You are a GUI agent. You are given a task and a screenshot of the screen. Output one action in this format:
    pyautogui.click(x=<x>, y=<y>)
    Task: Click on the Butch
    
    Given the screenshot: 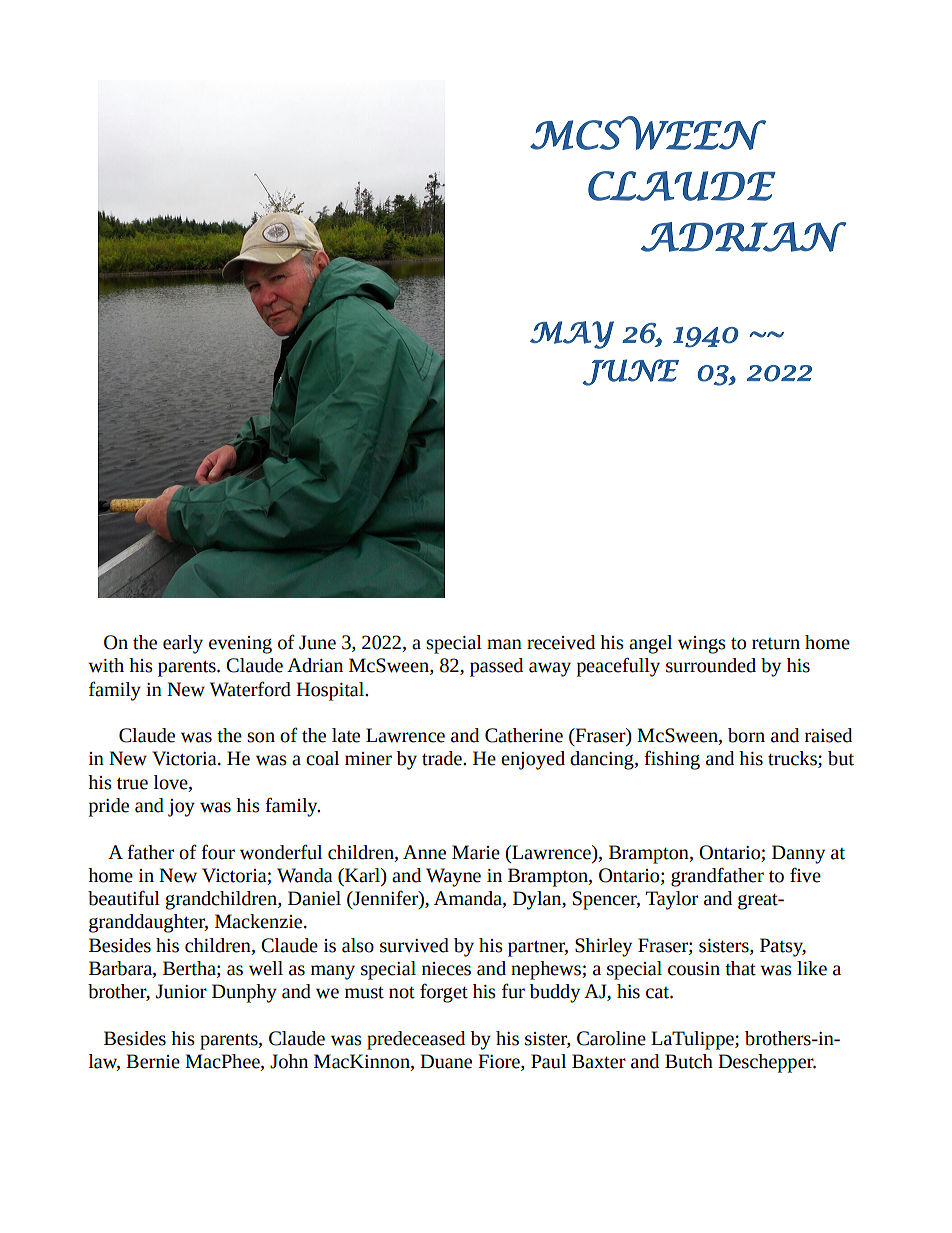 What is the action you would take?
    pyautogui.click(x=689, y=1061)
